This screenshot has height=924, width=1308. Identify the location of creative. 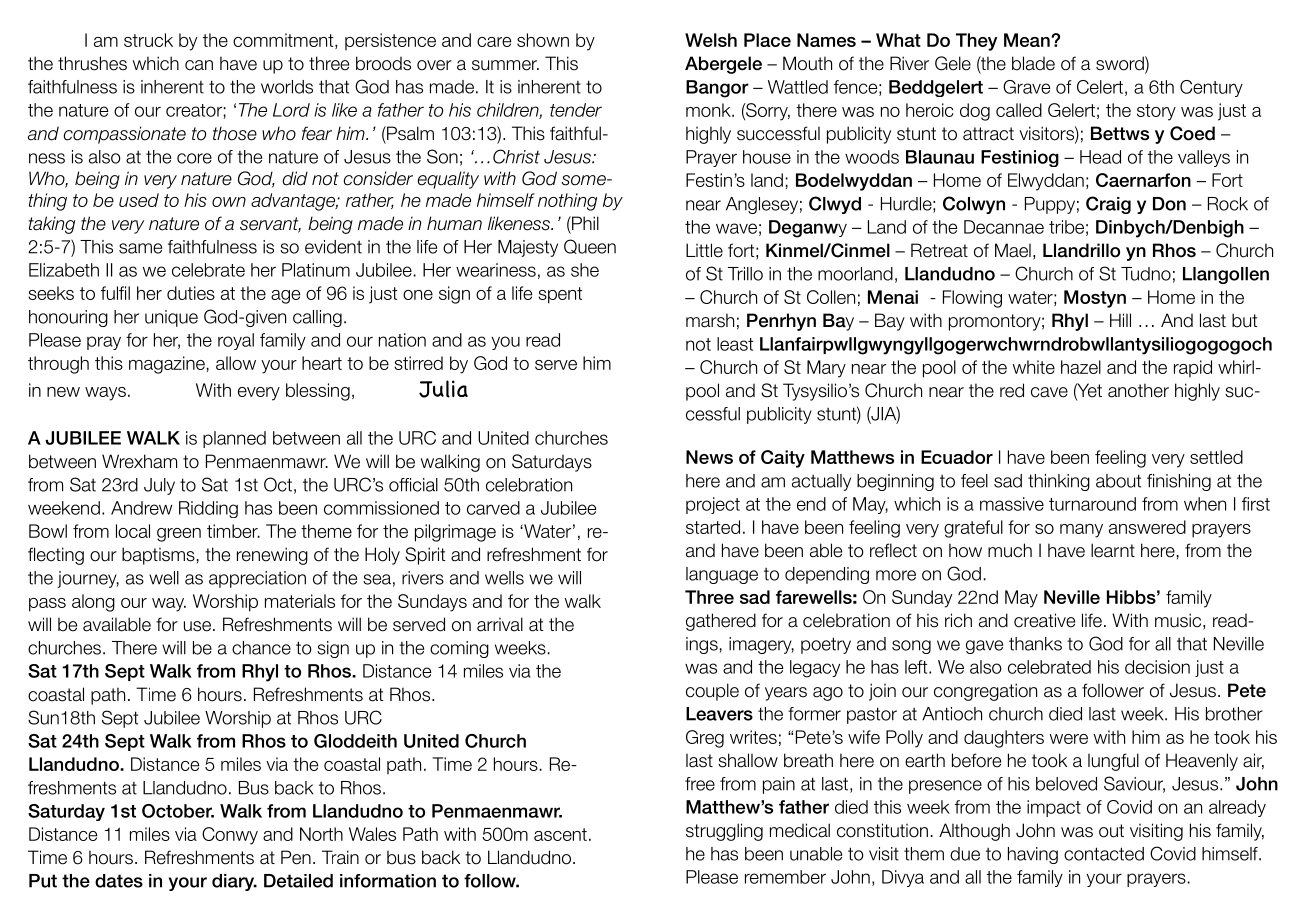
(1044, 620).
